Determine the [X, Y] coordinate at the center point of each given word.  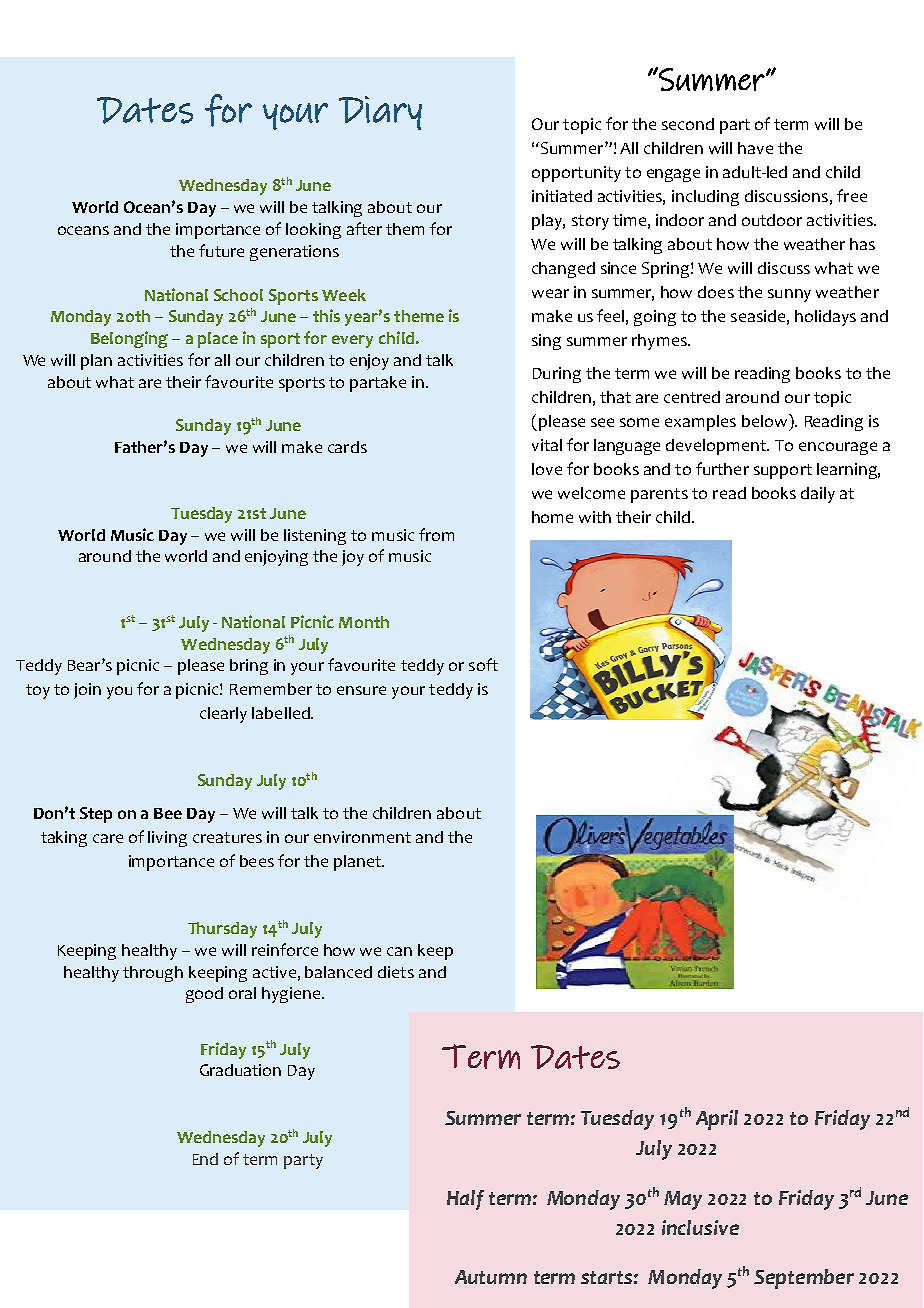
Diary [380, 113]
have [755, 148]
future [221, 250]
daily [818, 495]
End [205, 1159]
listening [315, 537]
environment [362, 837]
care [108, 838]
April [717, 1120]
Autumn [491, 1277]
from [436, 534]
